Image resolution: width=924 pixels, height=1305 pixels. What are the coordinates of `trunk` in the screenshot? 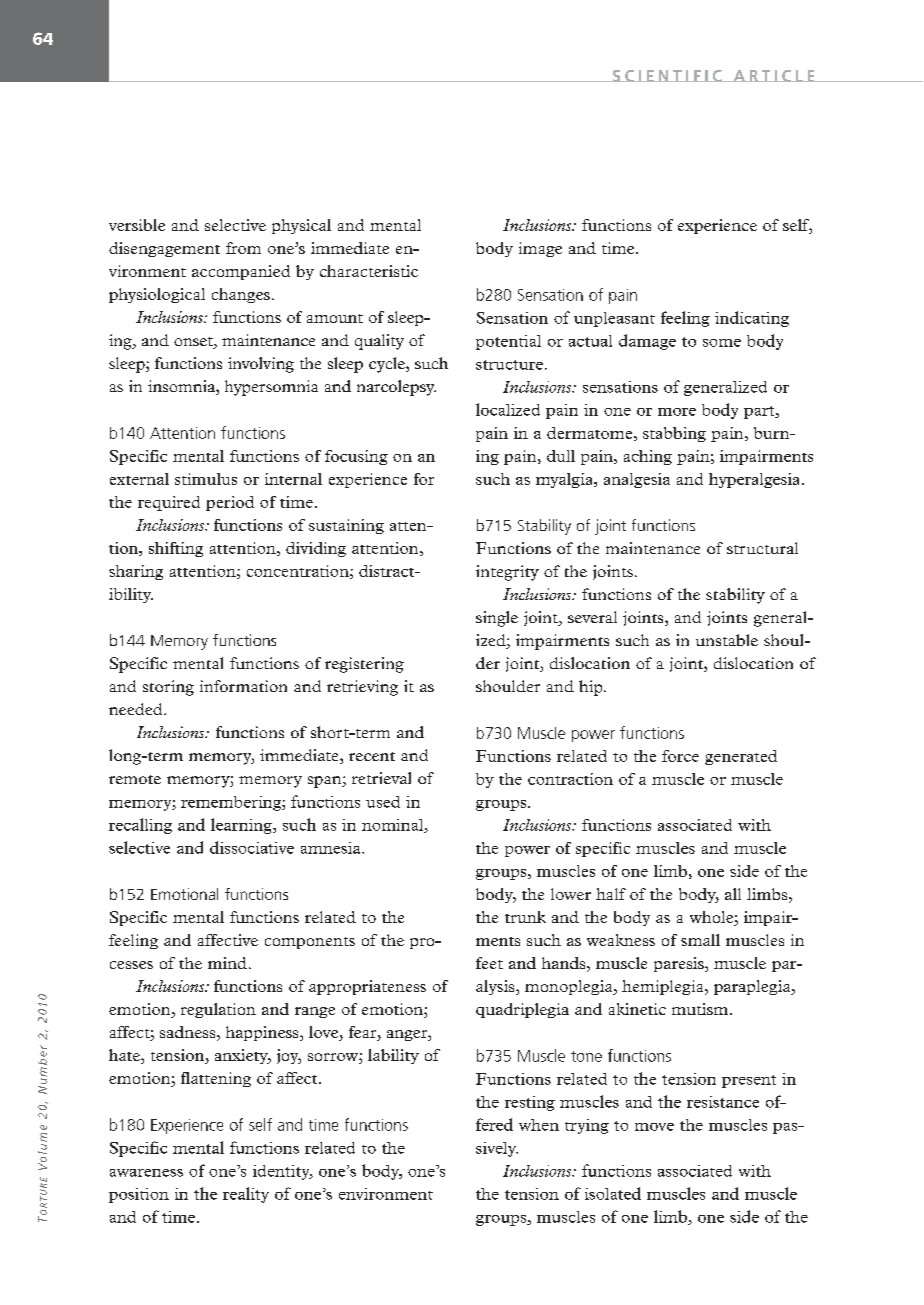 It's located at (525, 917).
